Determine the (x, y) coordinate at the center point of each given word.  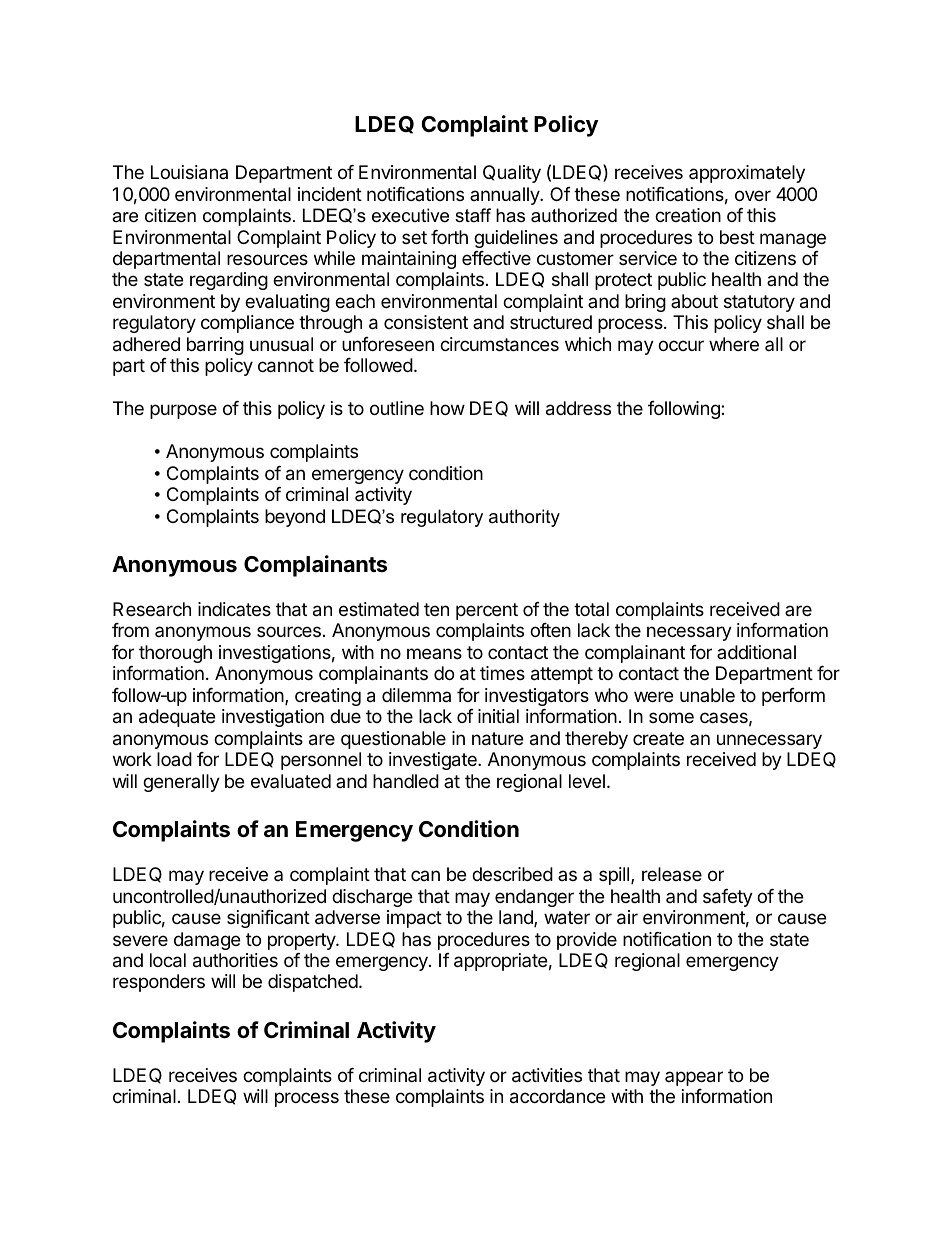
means (434, 653)
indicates (234, 609)
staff (473, 215)
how (447, 408)
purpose (183, 411)
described (512, 874)
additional (756, 652)
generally (181, 783)
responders (159, 983)
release (672, 874)
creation (688, 215)
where (734, 344)
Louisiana (189, 172)
